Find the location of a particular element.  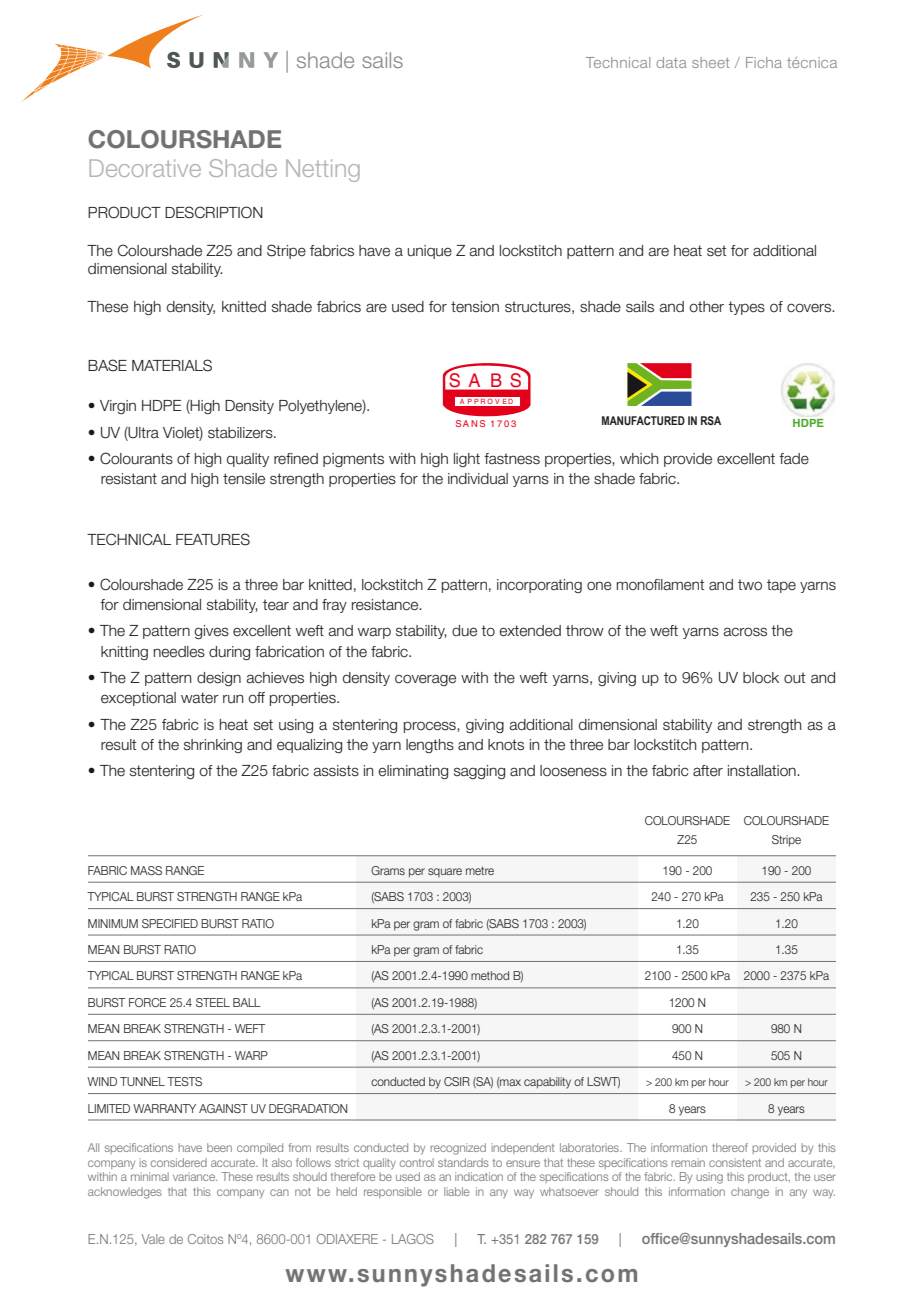

Decorative is located at coordinates (145, 168).
